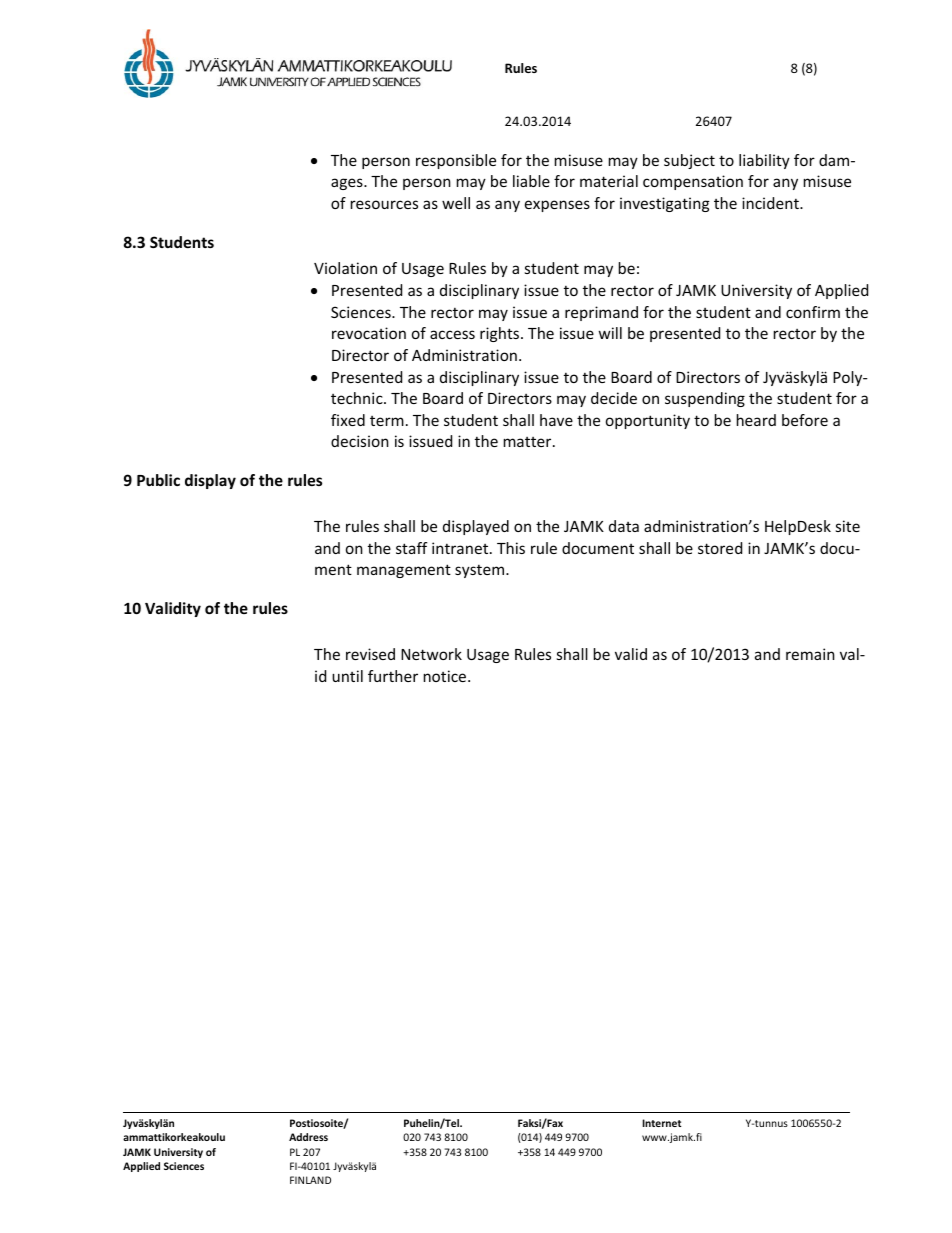 The width and height of the page is (952, 1233). I want to click on liable, so click(531, 181).
